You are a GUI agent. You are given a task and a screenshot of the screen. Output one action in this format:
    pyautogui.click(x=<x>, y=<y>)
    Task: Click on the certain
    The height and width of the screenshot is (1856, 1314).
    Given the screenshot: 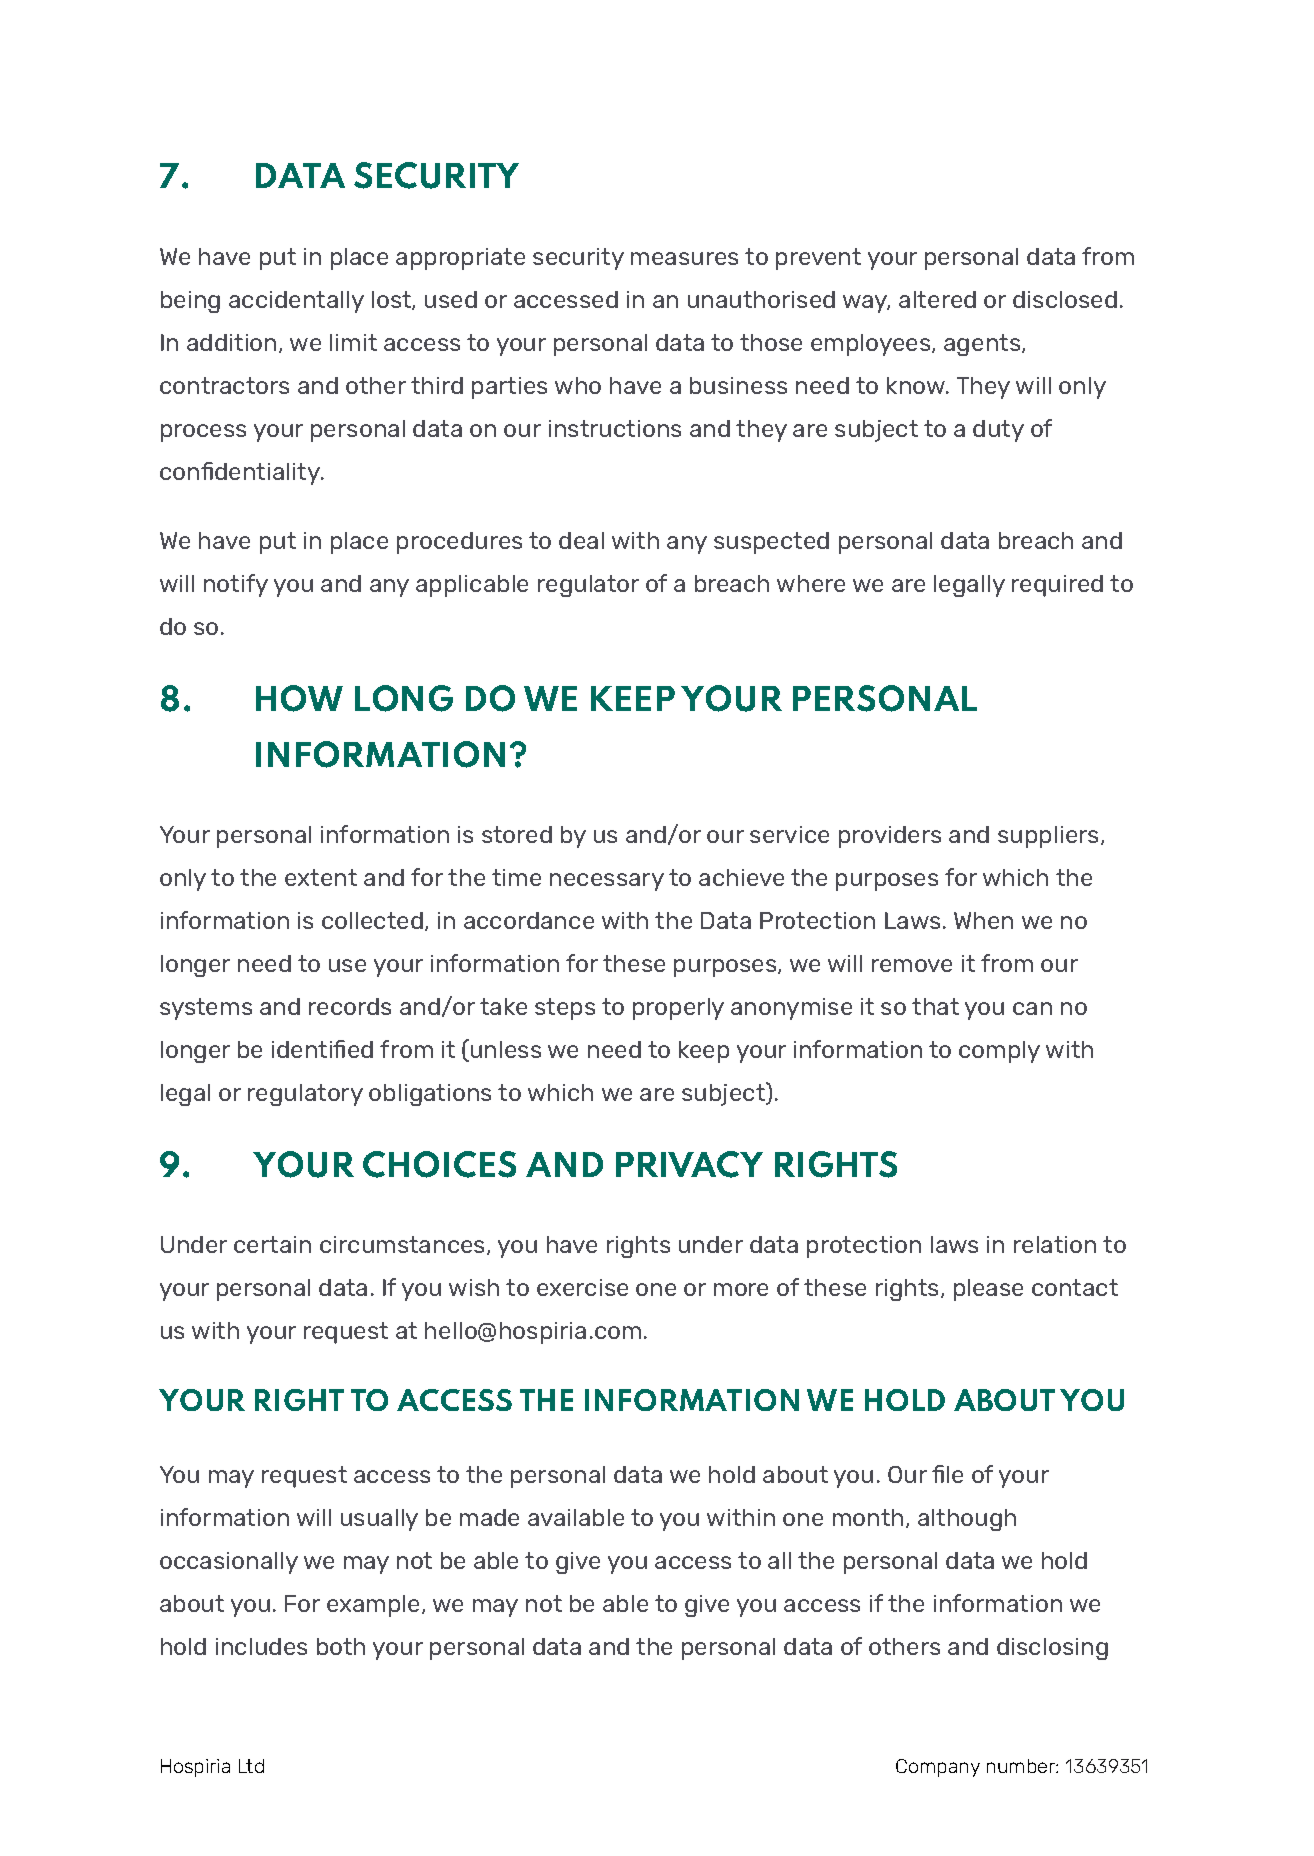 What is the action you would take?
    pyautogui.click(x=272, y=1244)
